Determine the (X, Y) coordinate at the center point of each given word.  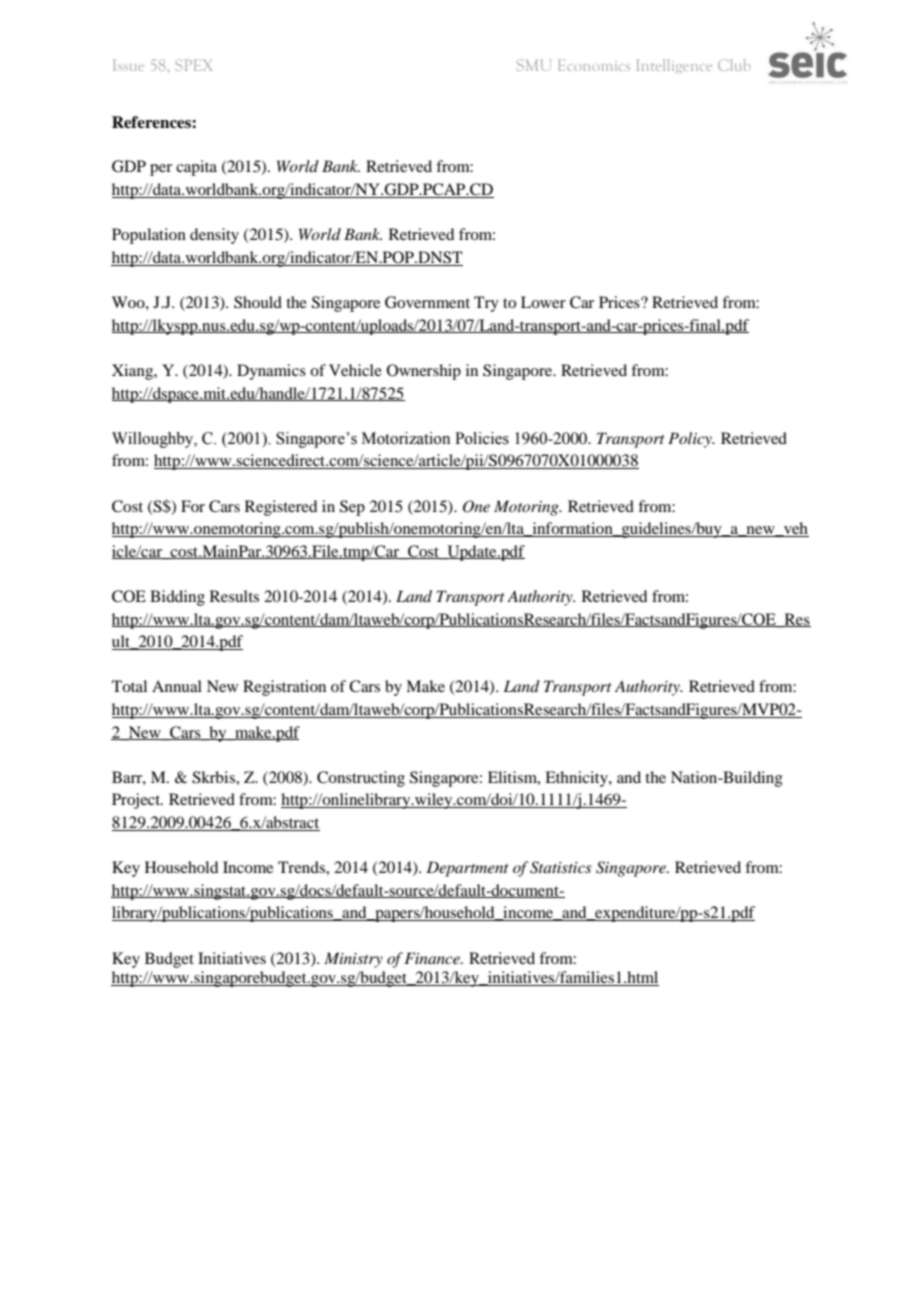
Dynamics (271, 372)
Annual (177, 686)
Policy (691, 440)
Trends (302, 867)
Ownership (424, 372)
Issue (128, 65)
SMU (534, 65)
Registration (284, 688)
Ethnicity (577, 779)
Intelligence (674, 66)
